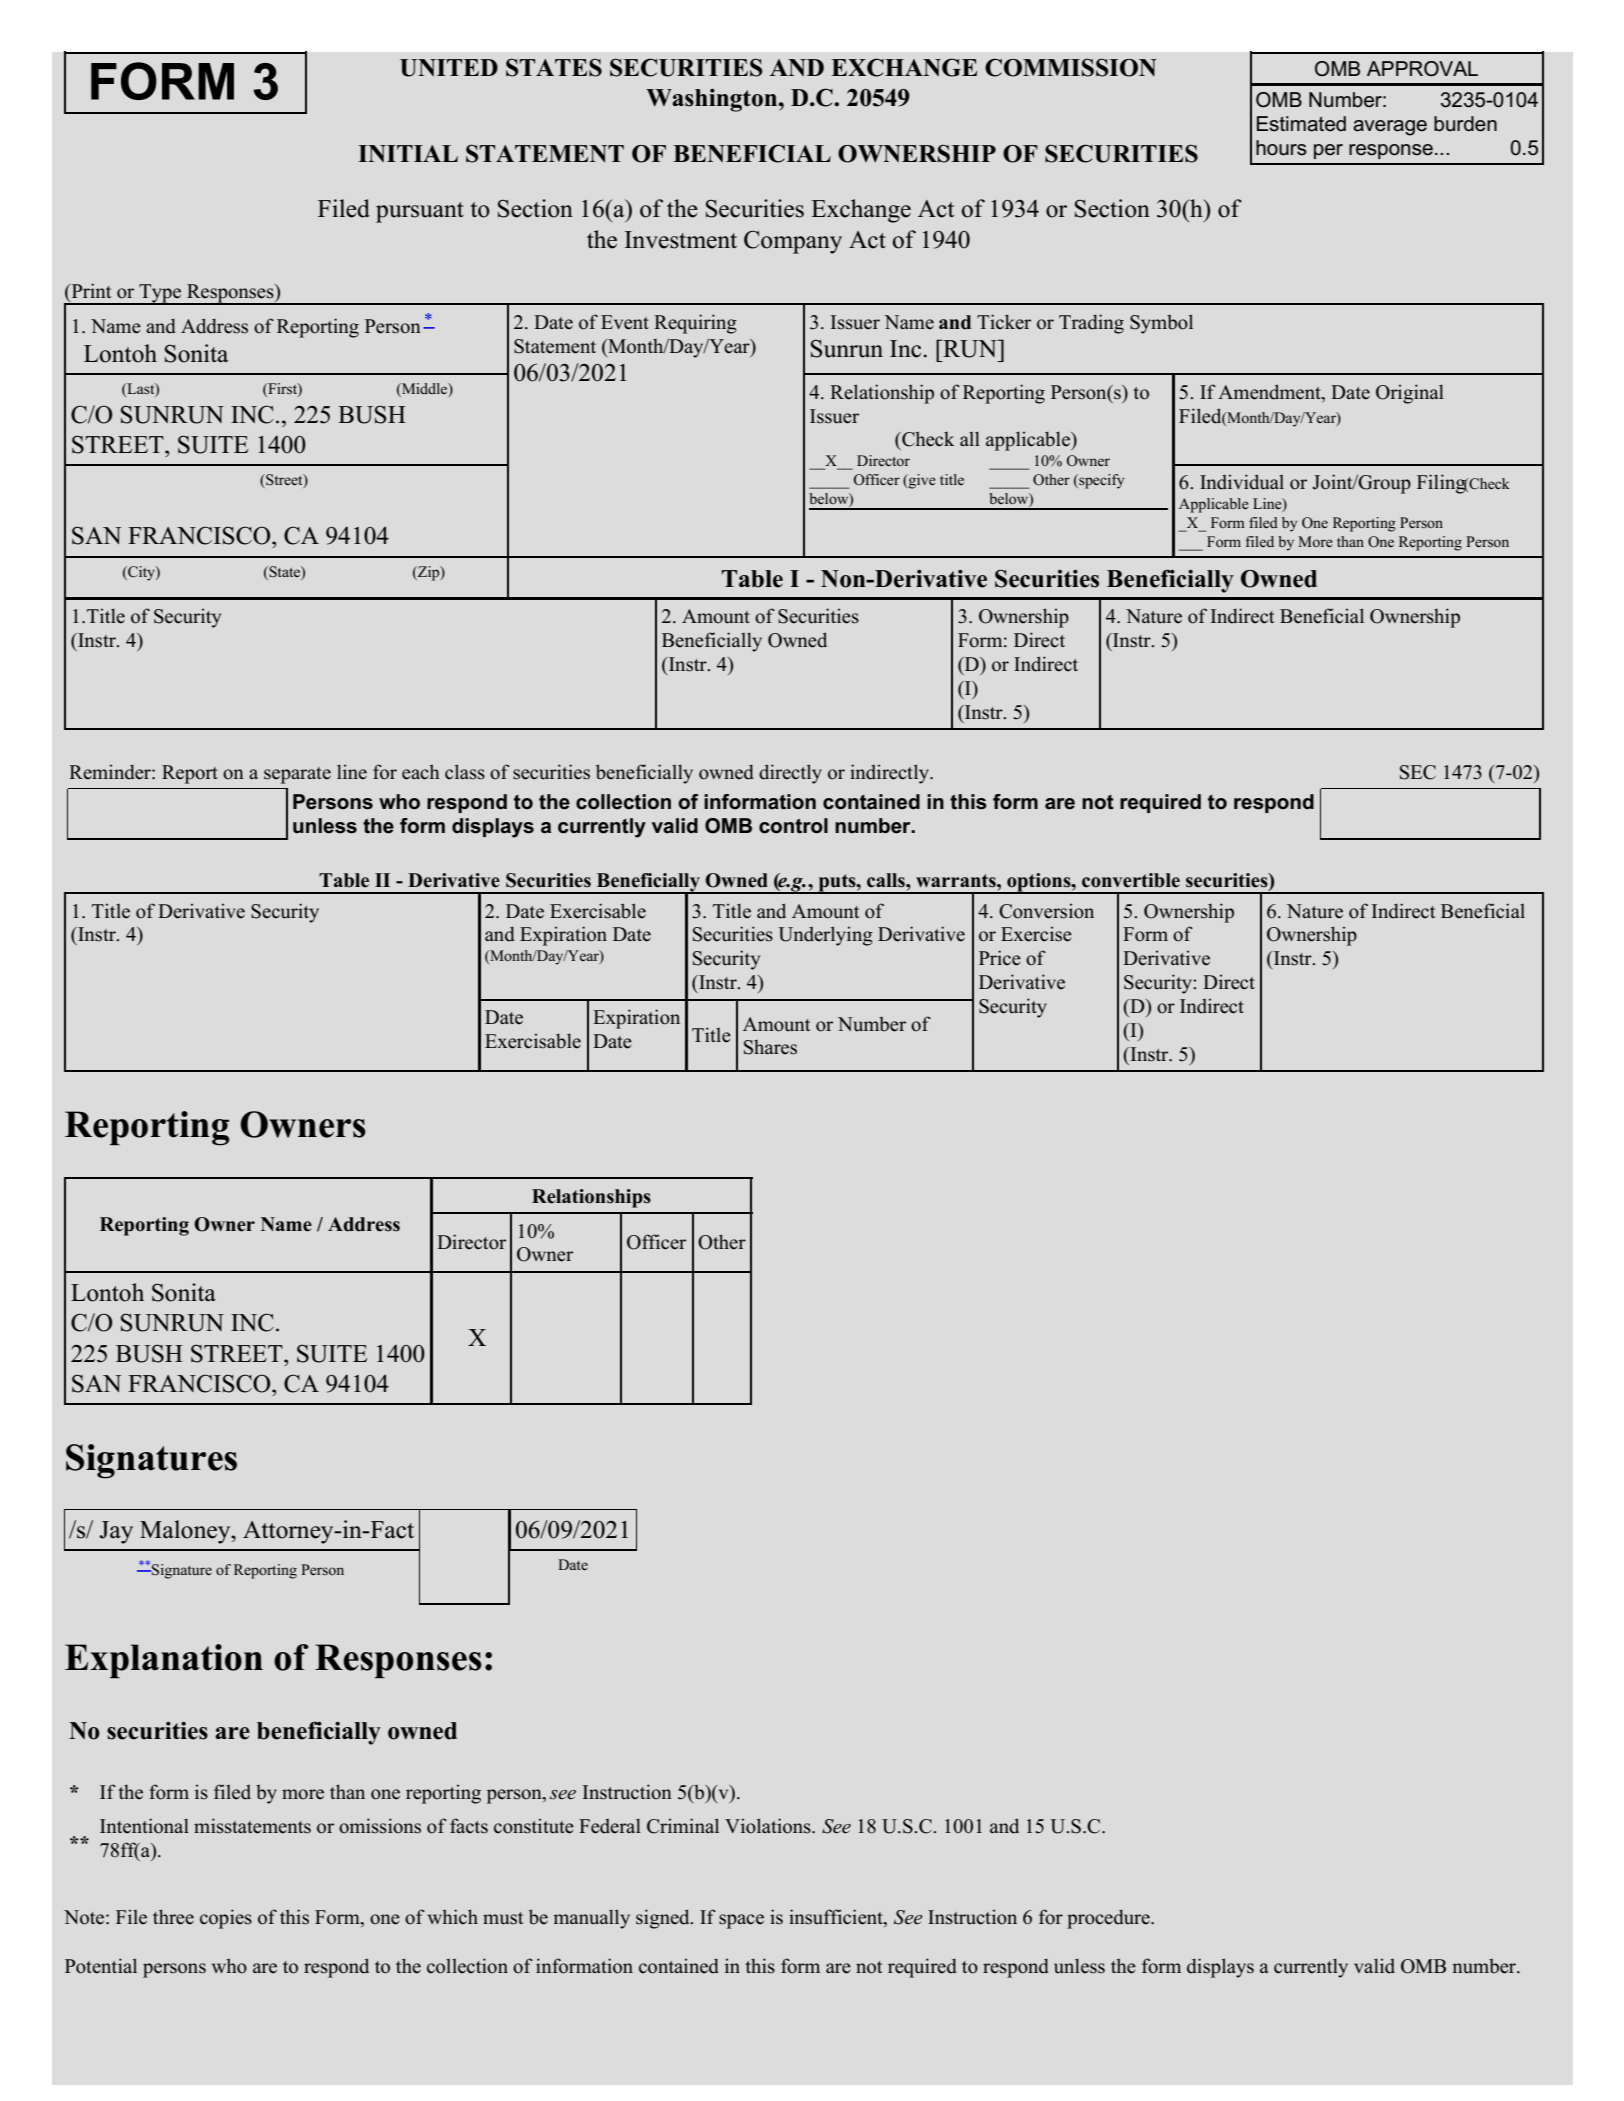 This image has width=1624, height=2101. What do you see at coordinates (297, 775) in the image?
I see `separate` at bounding box center [297, 775].
